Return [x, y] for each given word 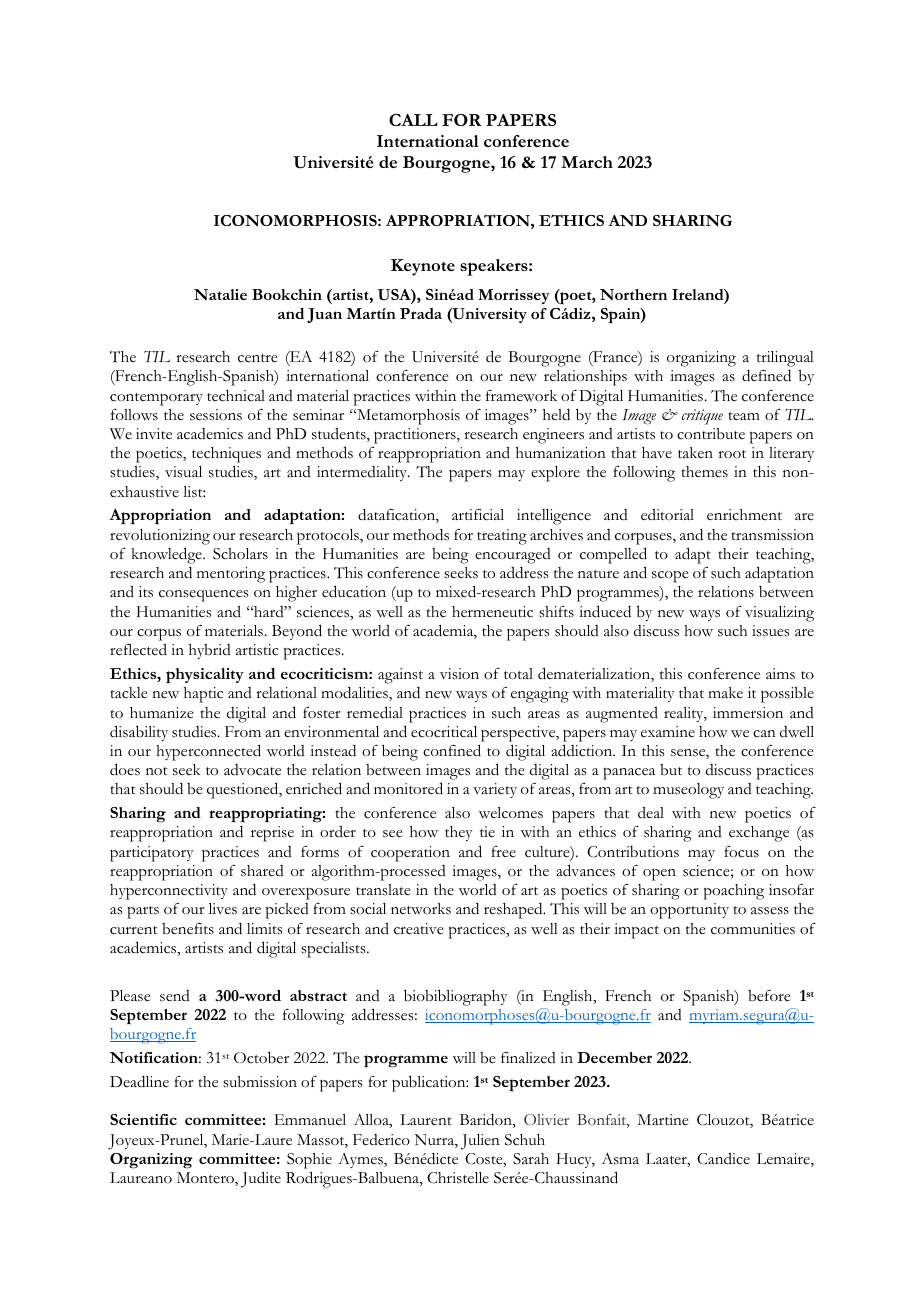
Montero [206, 1179]
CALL [413, 120]
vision [459, 674]
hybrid [210, 651]
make [725, 692]
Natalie [220, 294]
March [587, 162]
